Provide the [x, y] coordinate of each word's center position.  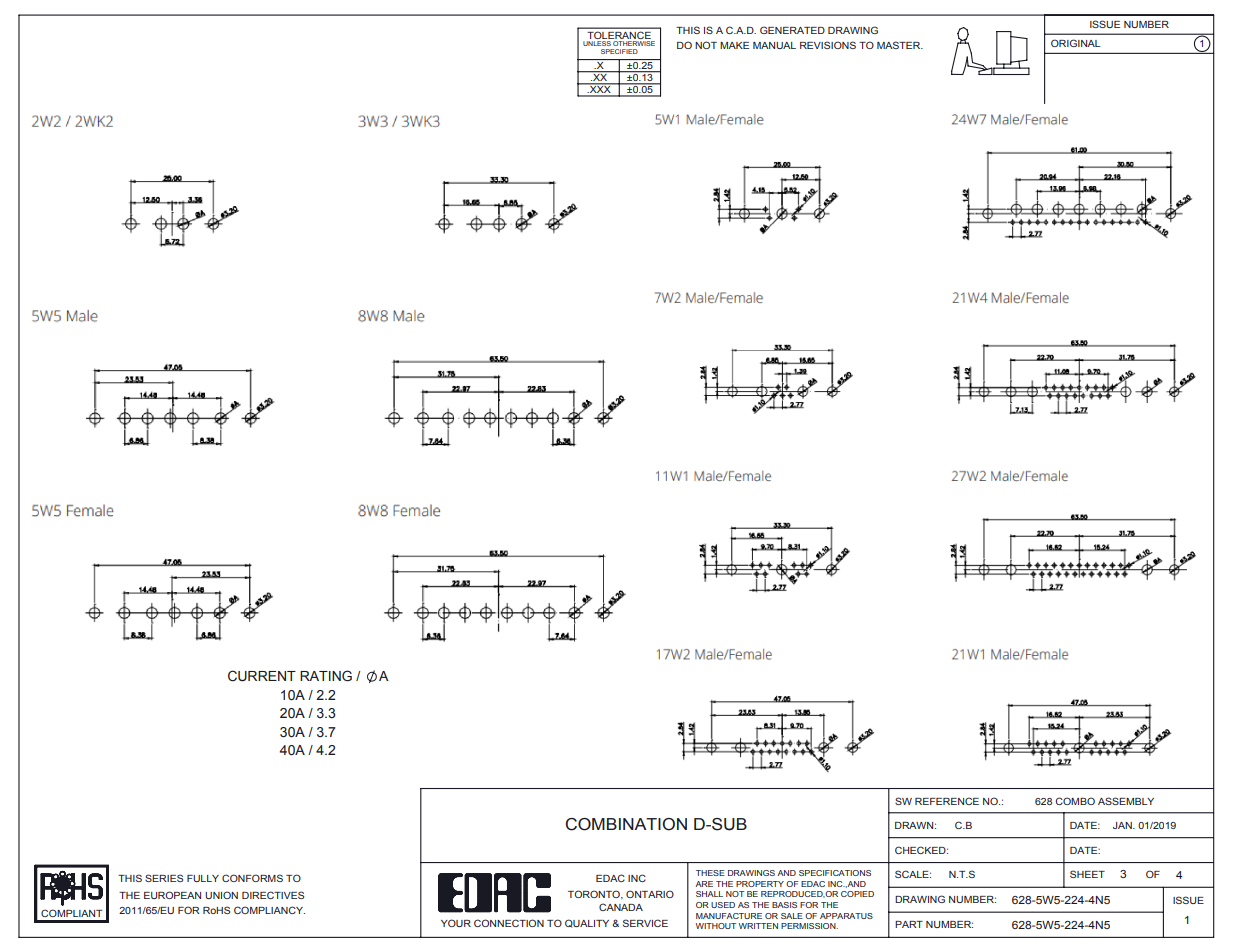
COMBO [1075, 801]
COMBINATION [626, 824]
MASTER [900, 45]
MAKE [734, 45]
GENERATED [792, 30]
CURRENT [262, 676]
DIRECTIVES [273, 895]
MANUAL [774, 45]
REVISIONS [828, 45]
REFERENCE [947, 801]
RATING [326, 676]
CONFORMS [252, 878]
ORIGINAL [1075, 43]
